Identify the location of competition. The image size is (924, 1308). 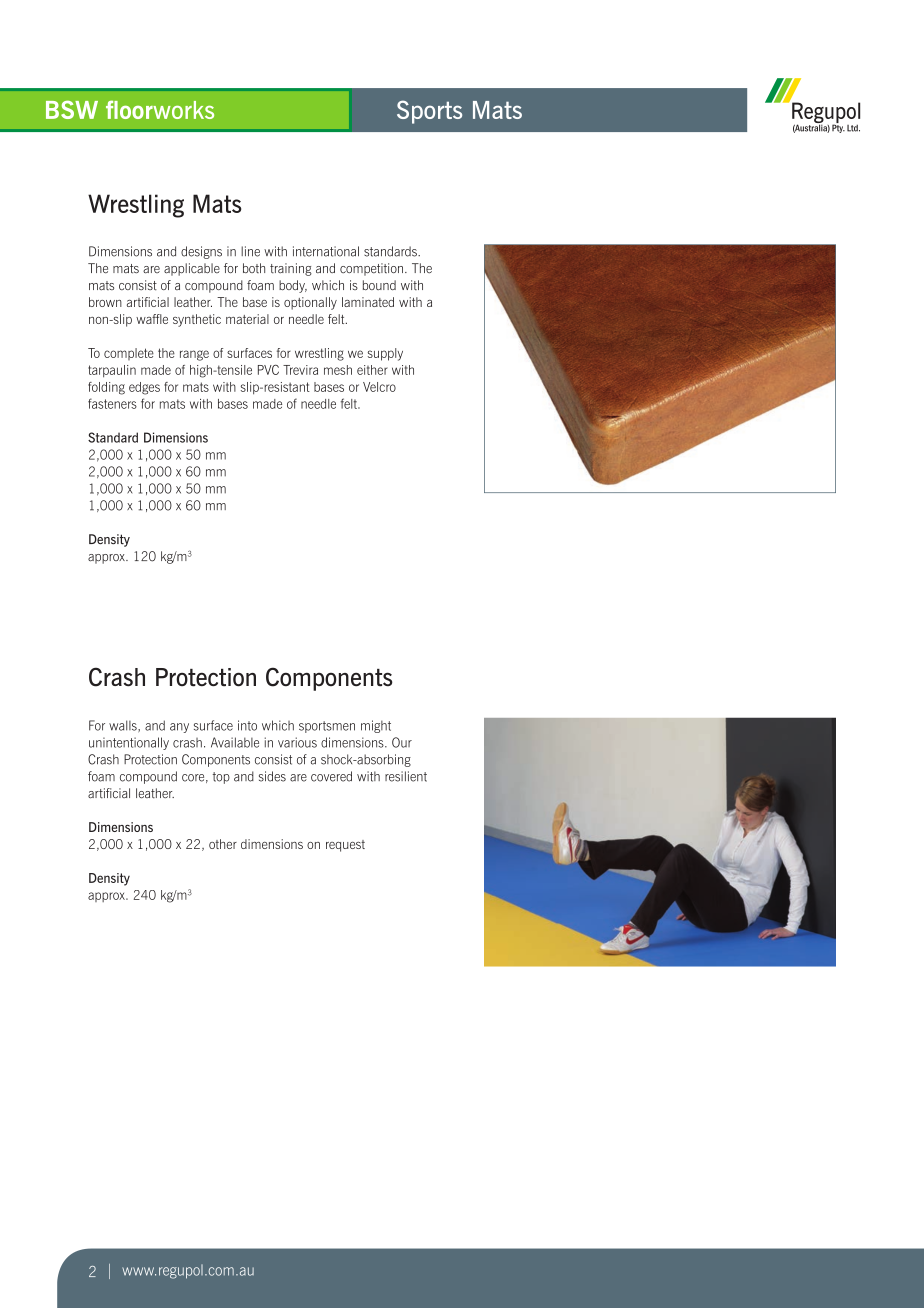
(373, 269).
